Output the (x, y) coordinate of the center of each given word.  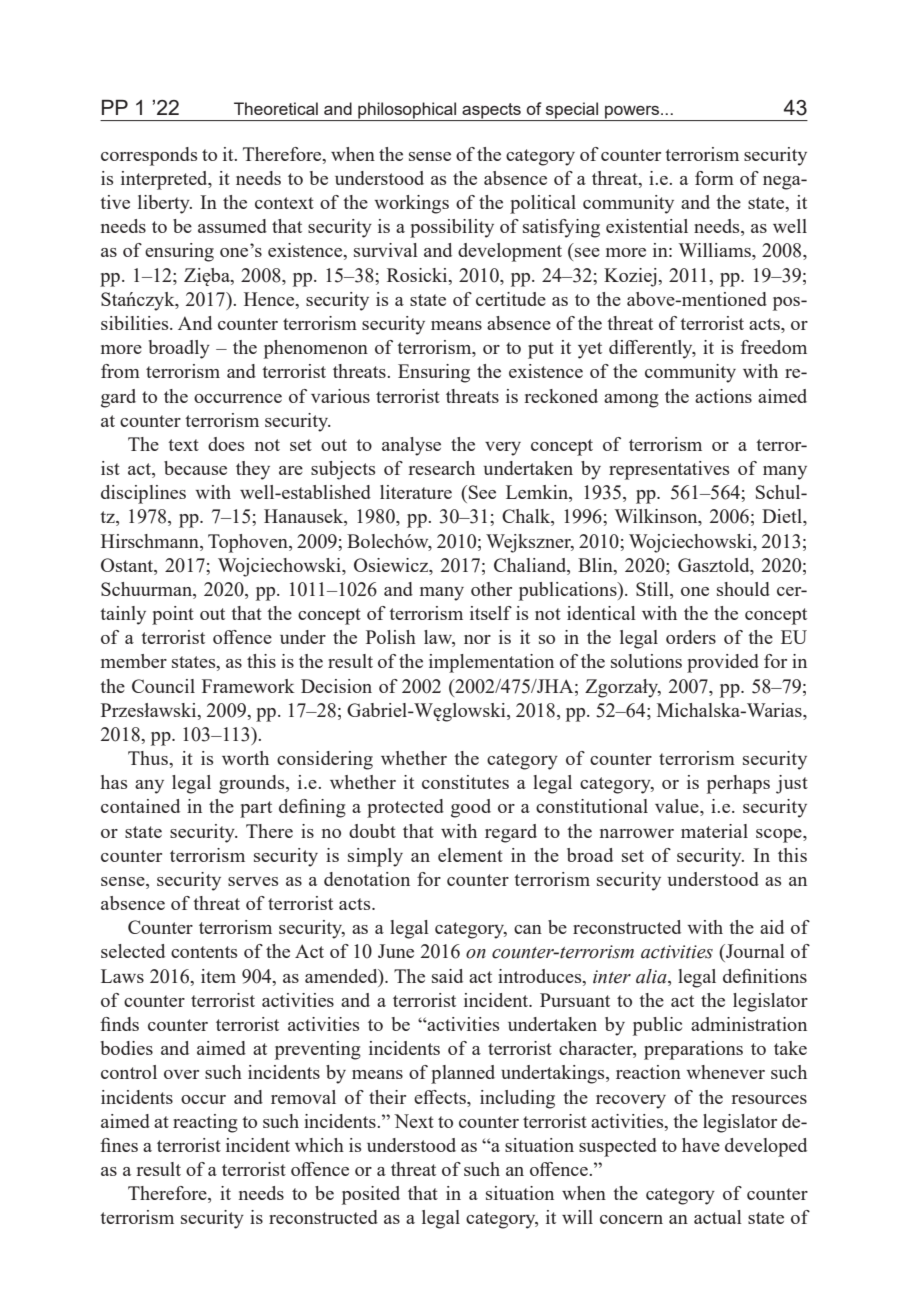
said (447, 976)
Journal (754, 951)
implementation (491, 663)
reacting (205, 1123)
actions (723, 396)
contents (204, 952)
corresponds (149, 156)
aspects (491, 112)
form (714, 178)
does (226, 444)
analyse (411, 446)
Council (163, 686)
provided (723, 663)
